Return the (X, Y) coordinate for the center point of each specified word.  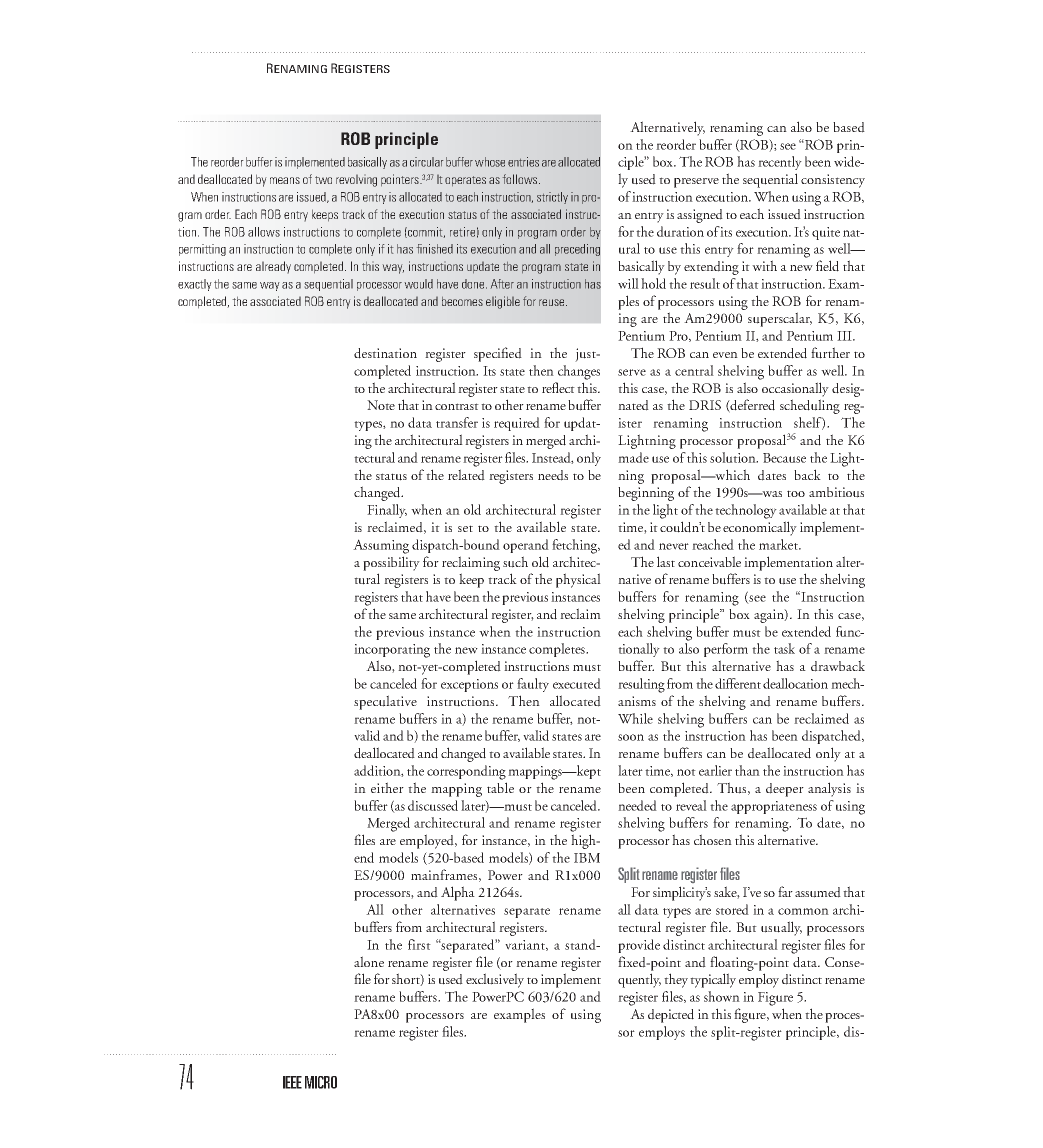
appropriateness (774, 807)
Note (381, 405)
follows (521, 179)
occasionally (795, 389)
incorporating (392, 651)
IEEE (292, 1082)
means (285, 180)
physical (578, 580)
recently (780, 163)
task (784, 648)
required (517, 424)
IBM (587, 858)
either (387, 787)
